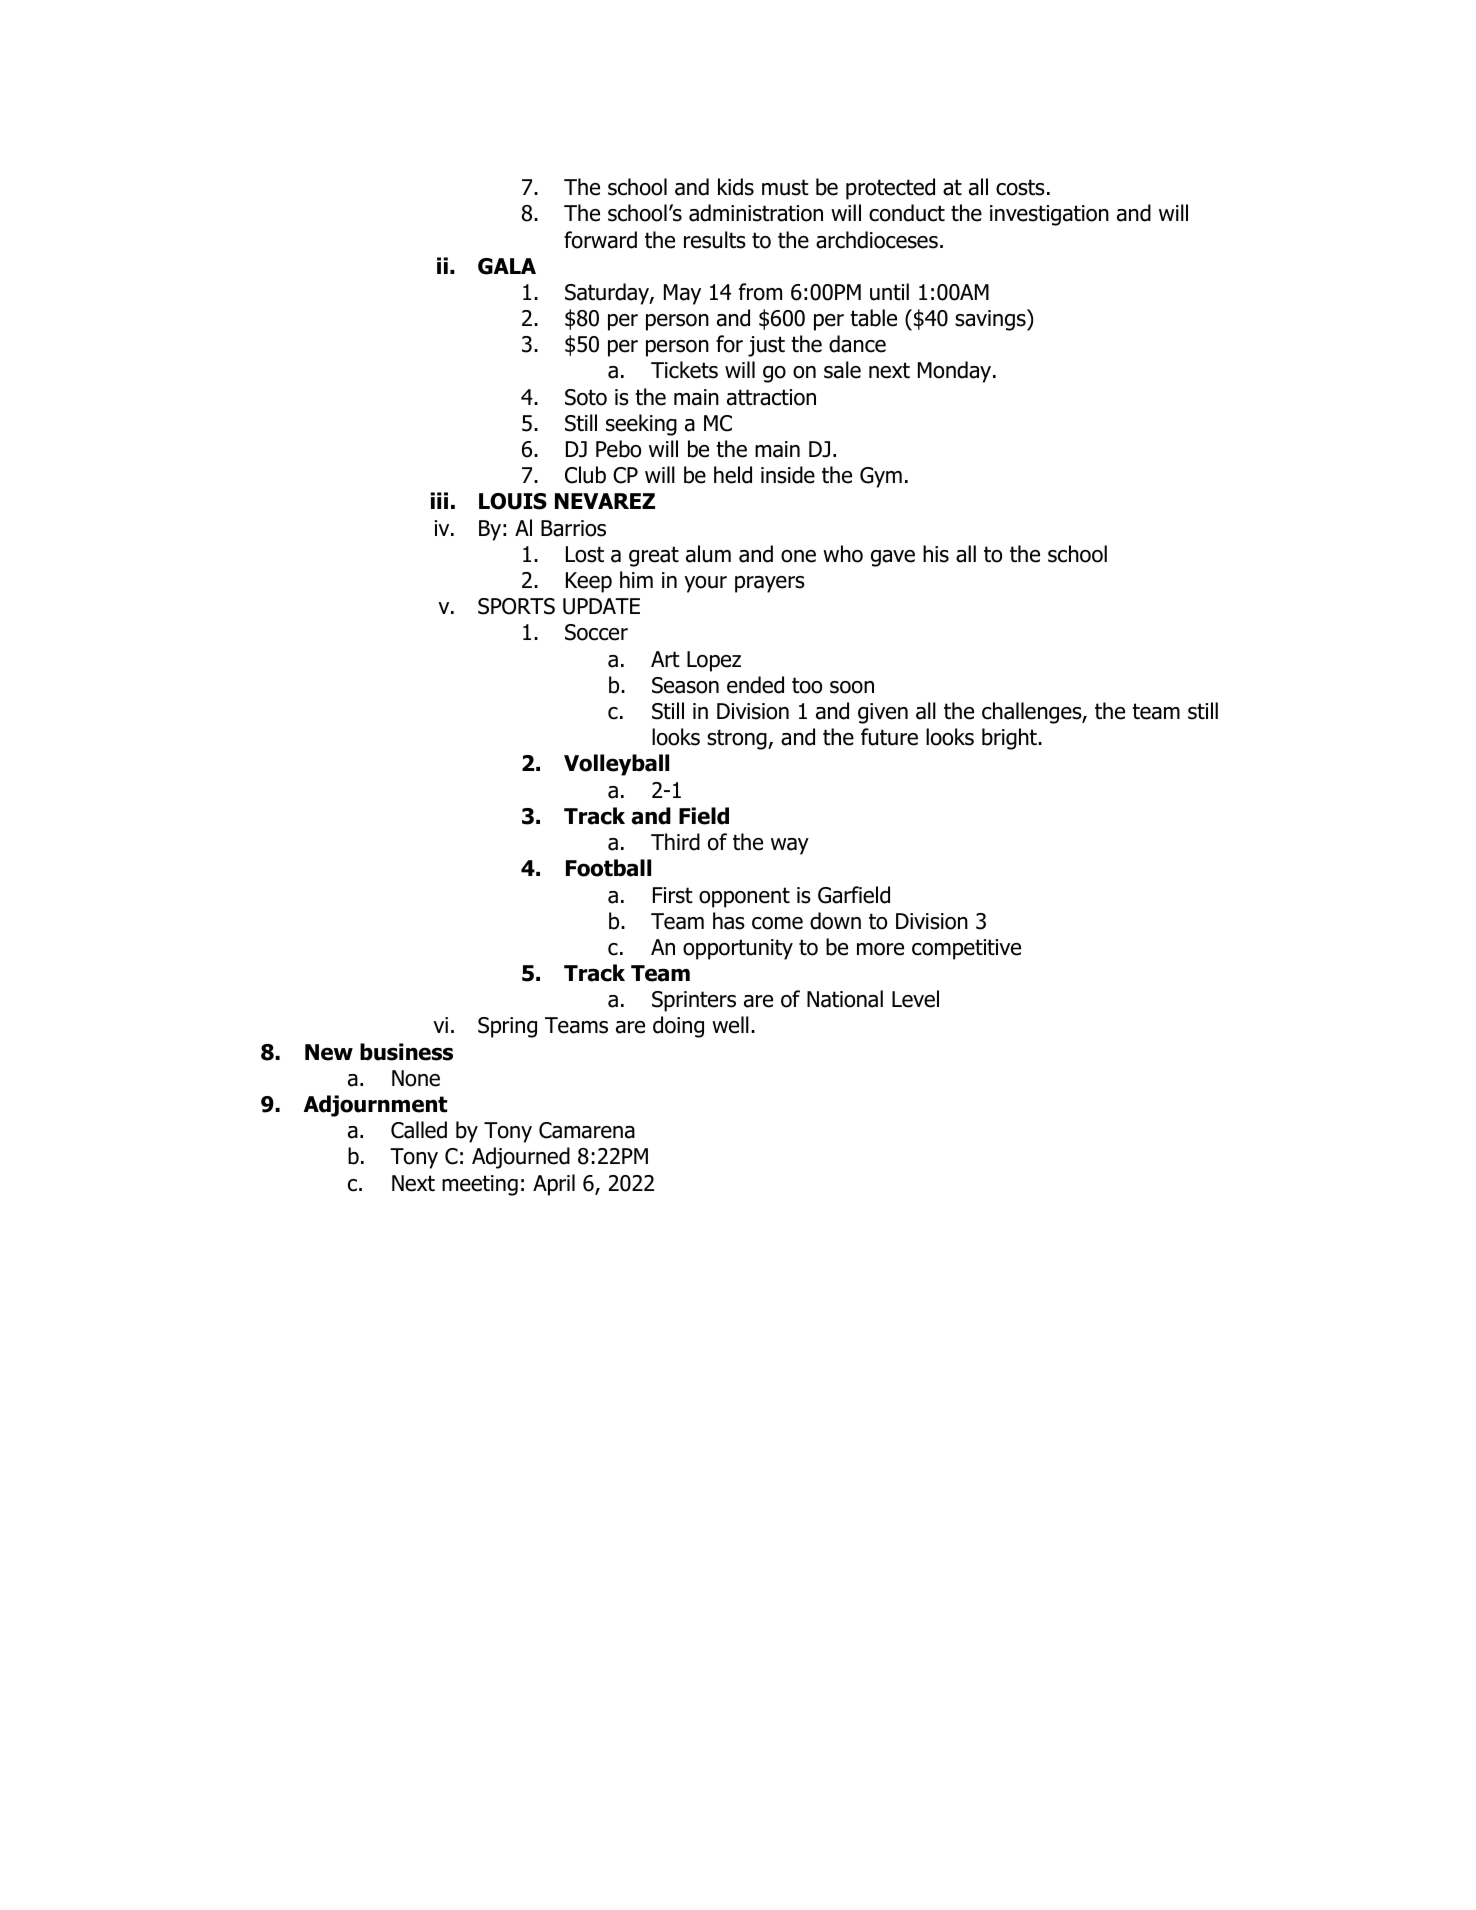 The width and height of the screenshot is (1476, 1910). I want to click on GALA, so click(507, 266).
